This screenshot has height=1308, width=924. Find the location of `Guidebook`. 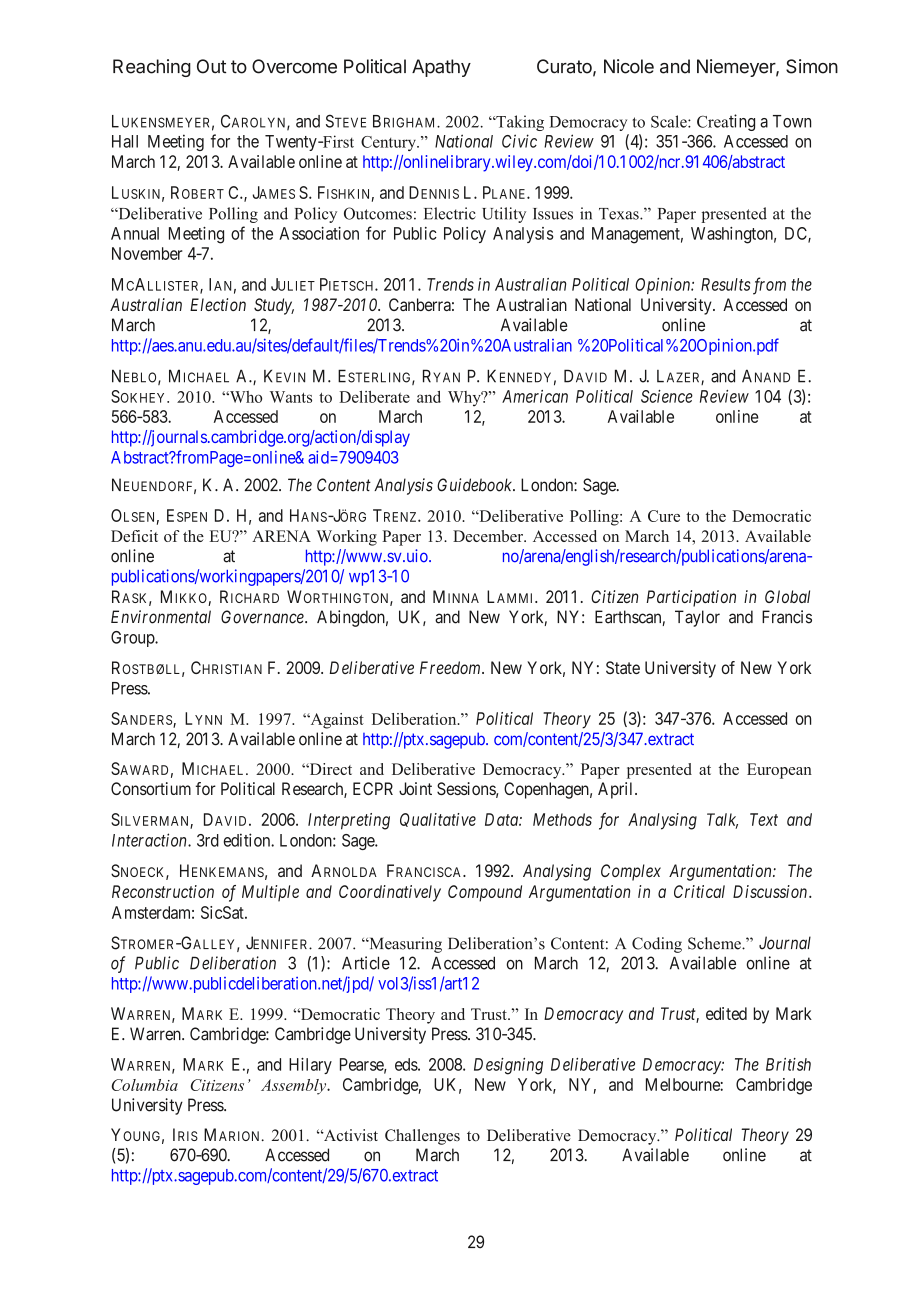

Guidebook is located at coordinates (475, 485).
